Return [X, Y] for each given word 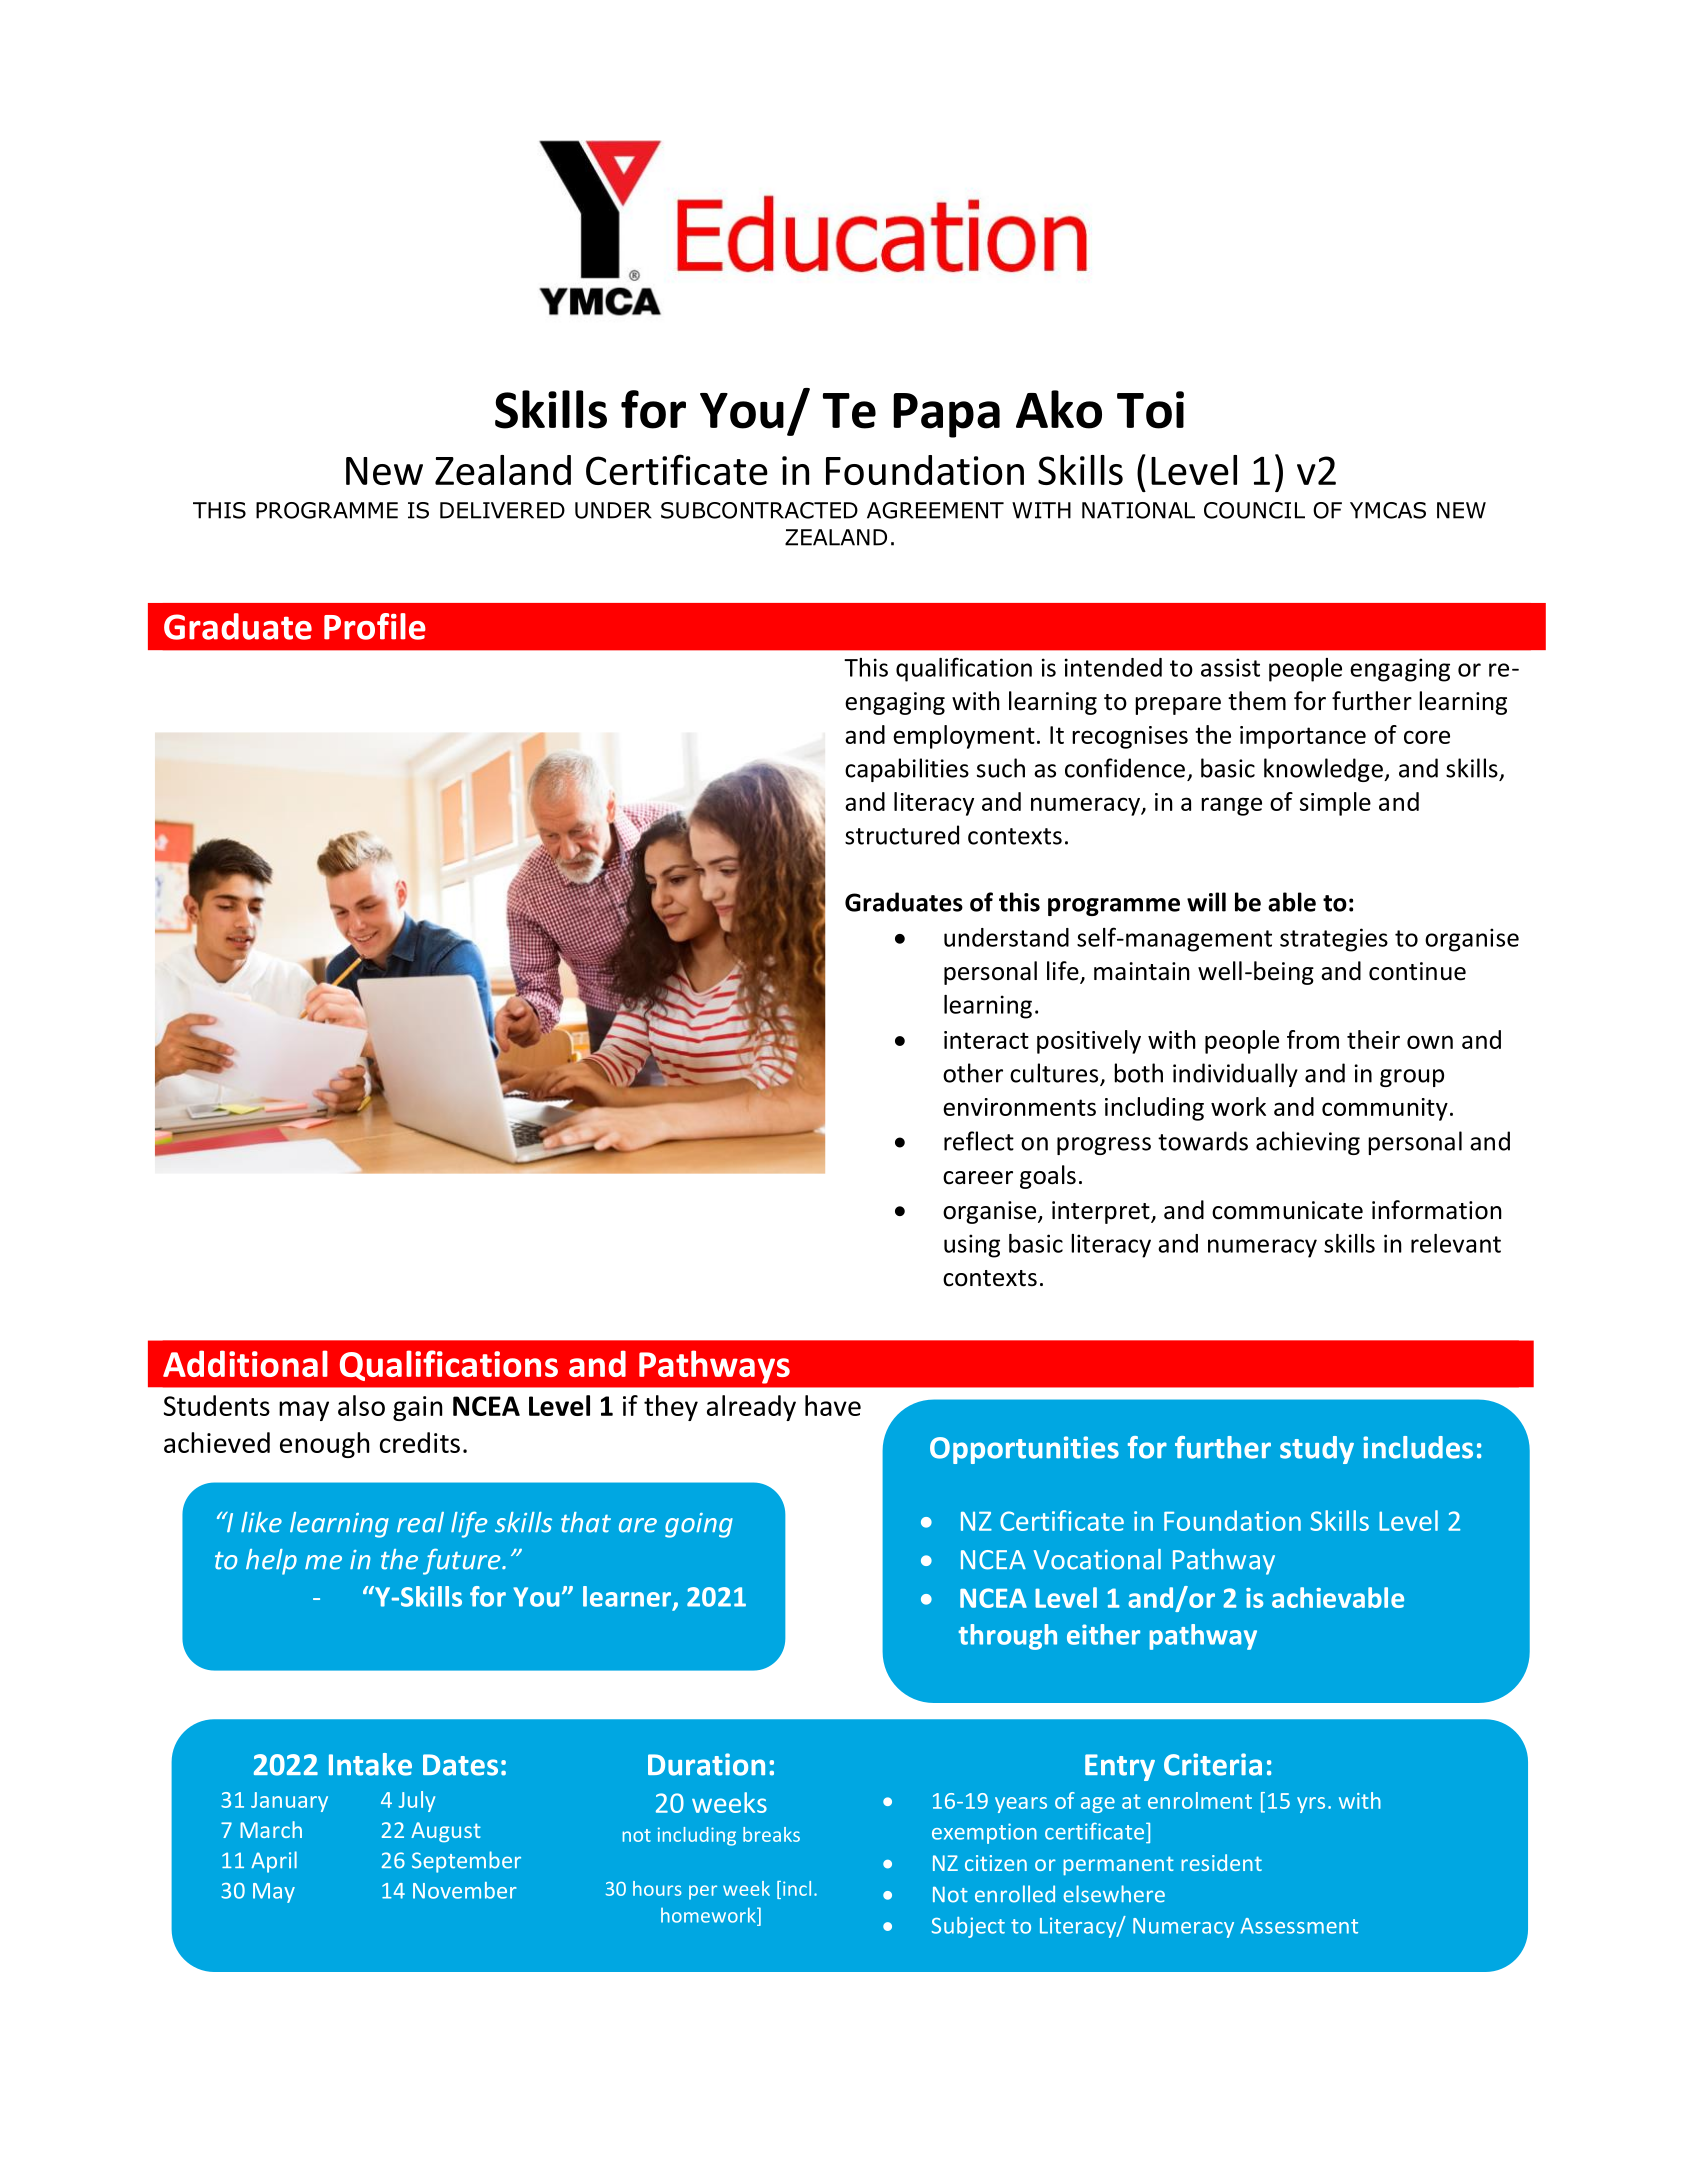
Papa [946, 415]
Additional [245, 1363]
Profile [375, 626]
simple [1335, 804]
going [699, 1525]
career [978, 1178]
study [1317, 1450]
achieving [1308, 1143]
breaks [771, 1834]
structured [902, 835]
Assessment [1299, 1926]
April [274, 1862]
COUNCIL [1254, 510]
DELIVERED [502, 510]
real [420, 1522]
